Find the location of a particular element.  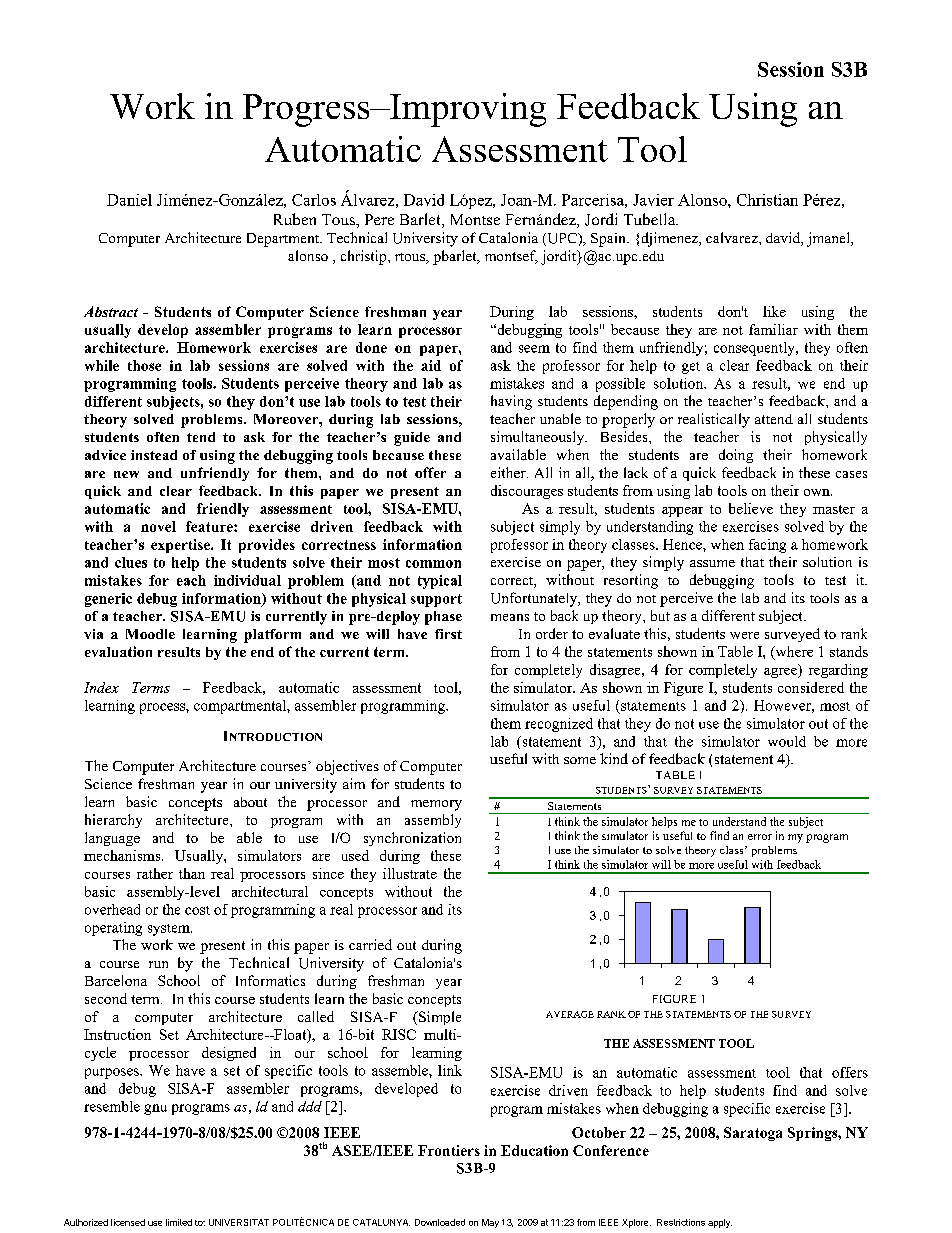

Daniel is located at coordinates (129, 200).
